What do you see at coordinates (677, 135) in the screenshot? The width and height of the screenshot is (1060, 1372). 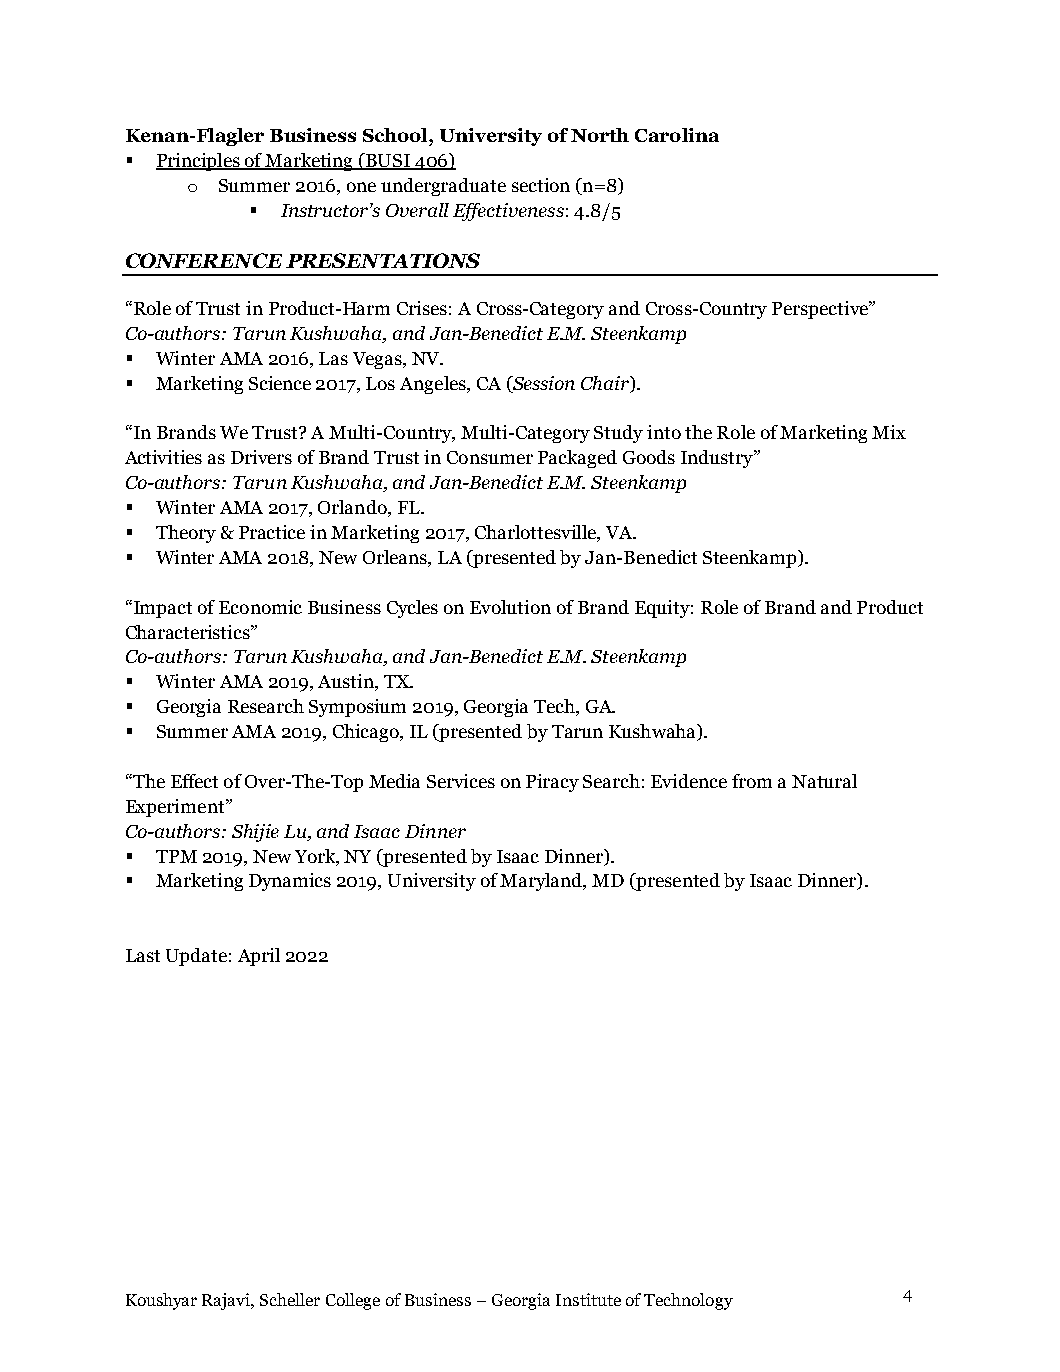 I see `Carolina` at bounding box center [677, 135].
